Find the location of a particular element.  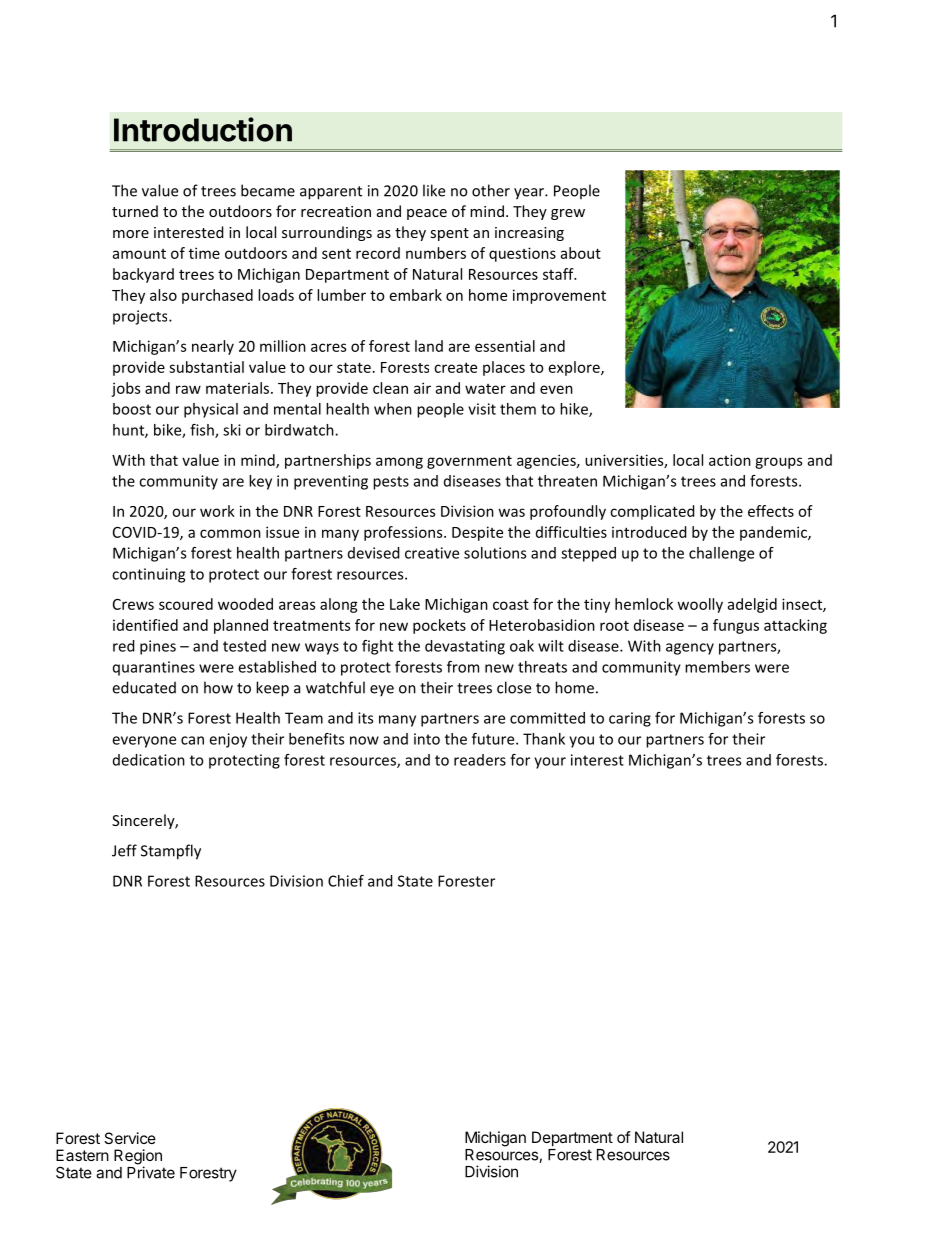

like is located at coordinates (434, 190).
